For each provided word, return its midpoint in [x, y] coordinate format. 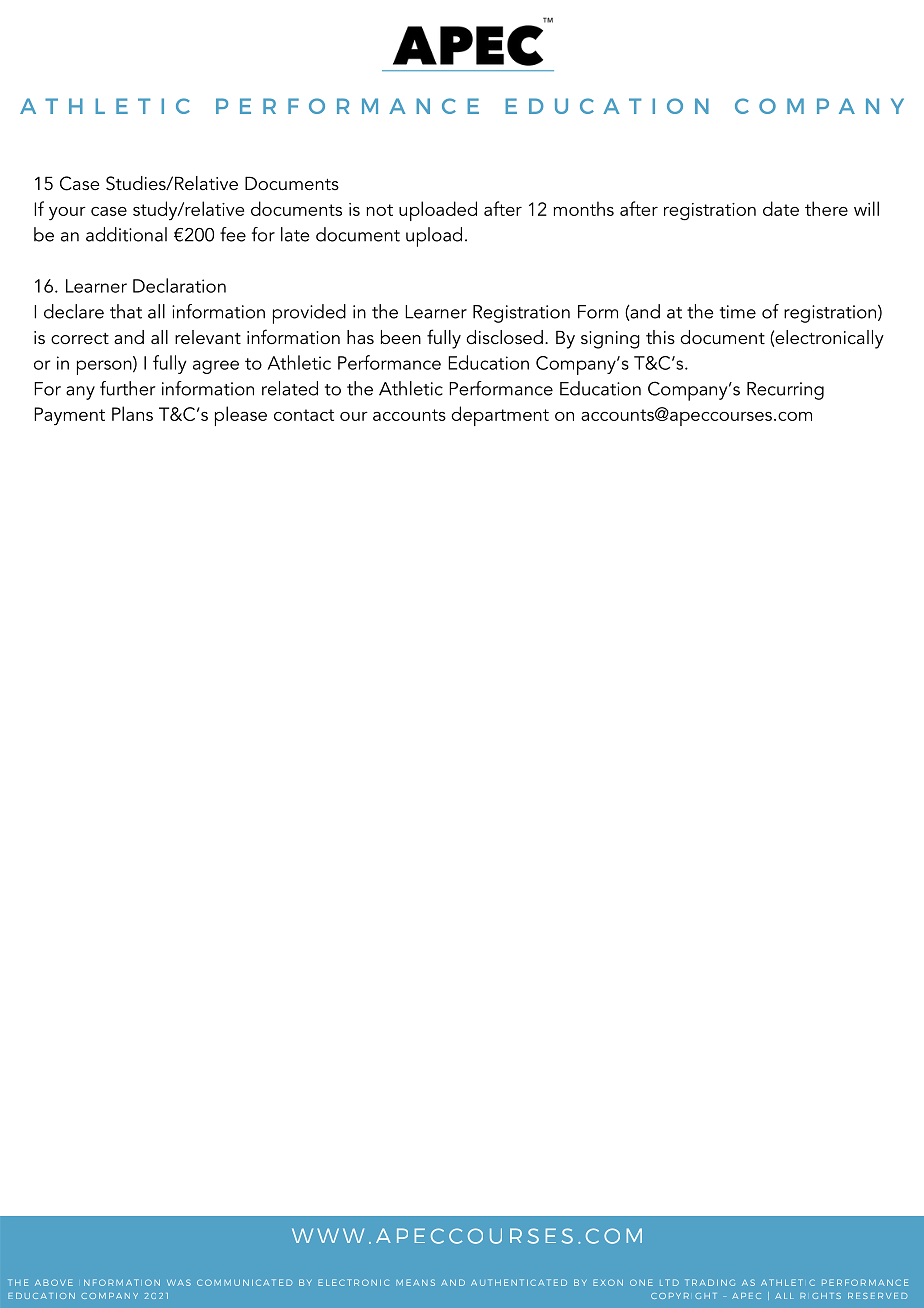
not [379, 210]
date [781, 208]
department [500, 416]
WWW [328, 1235]
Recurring [785, 391]
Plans [132, 413]
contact [304, 415]
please [241, 416]
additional [126, 234]
